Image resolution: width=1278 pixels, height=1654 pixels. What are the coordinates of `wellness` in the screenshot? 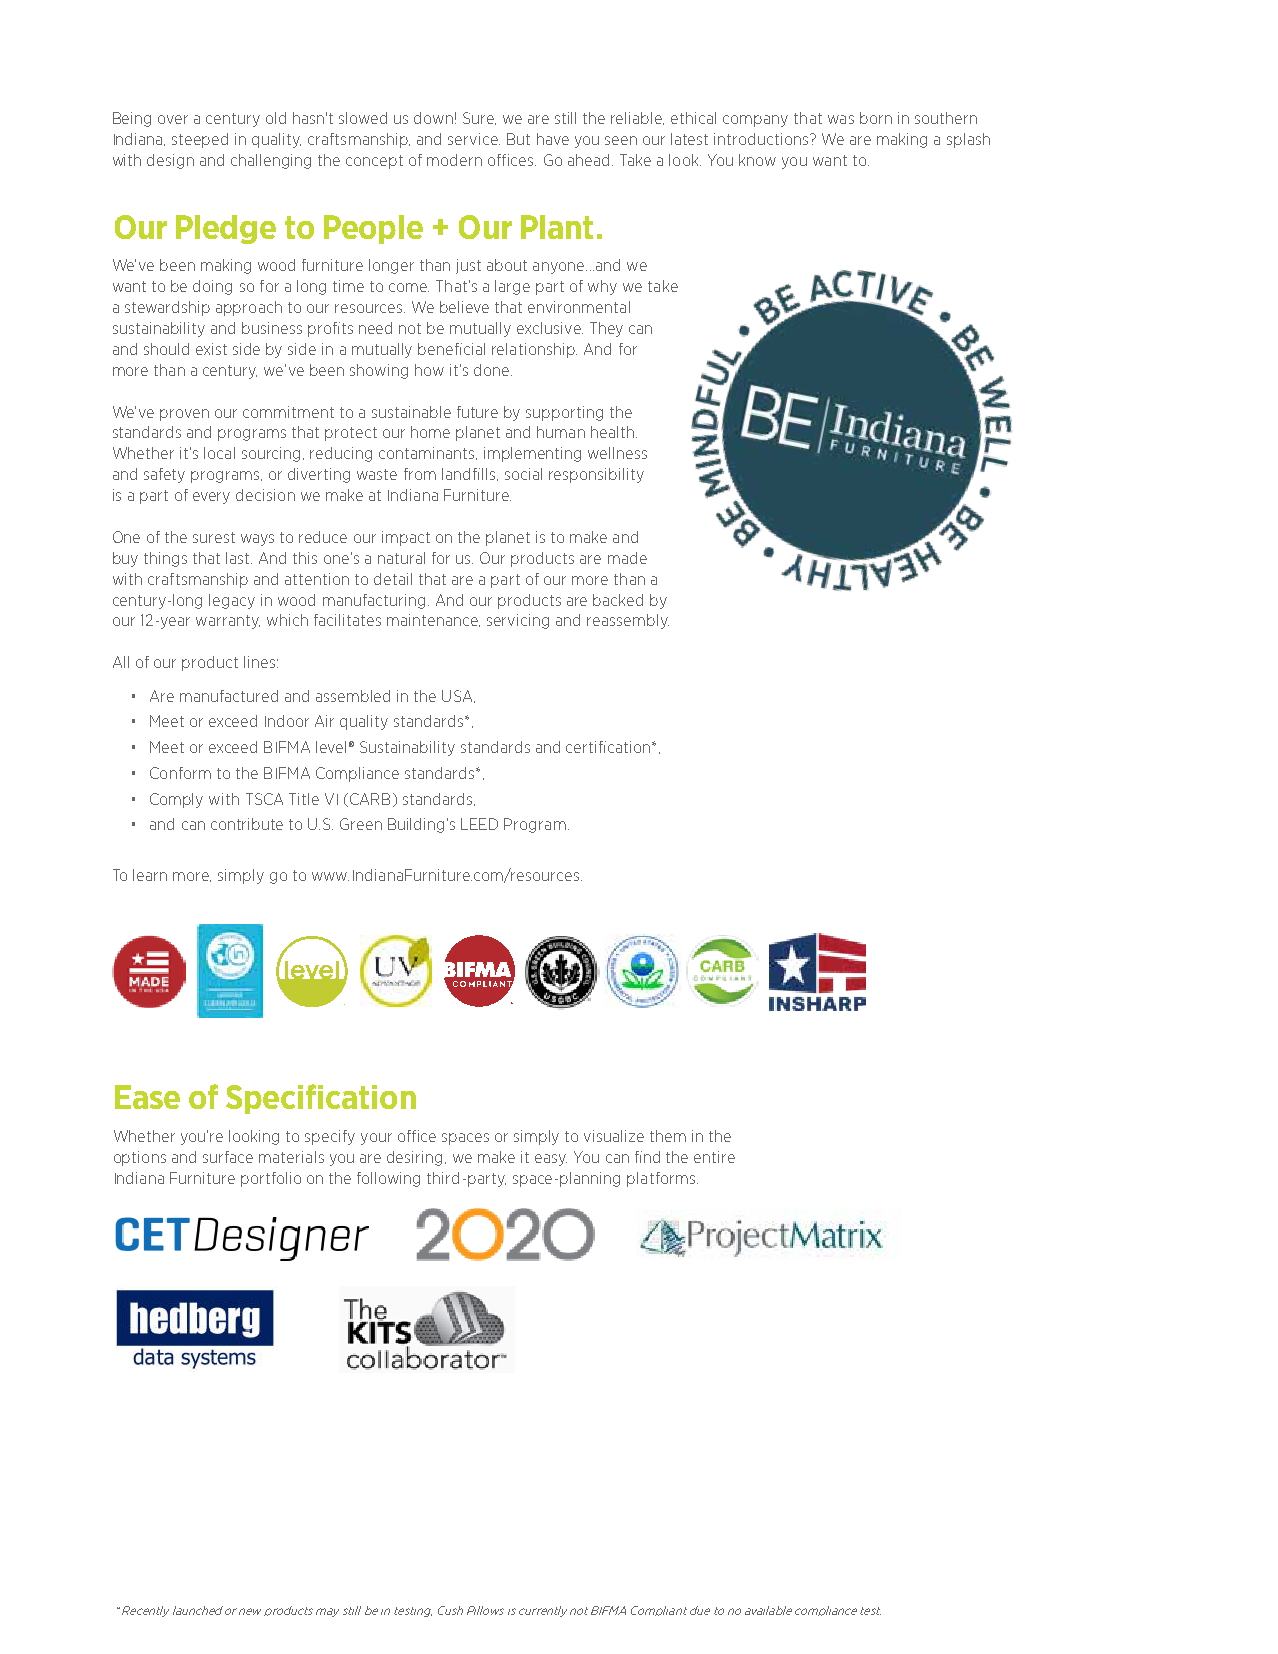 It's located at (617, 453).
